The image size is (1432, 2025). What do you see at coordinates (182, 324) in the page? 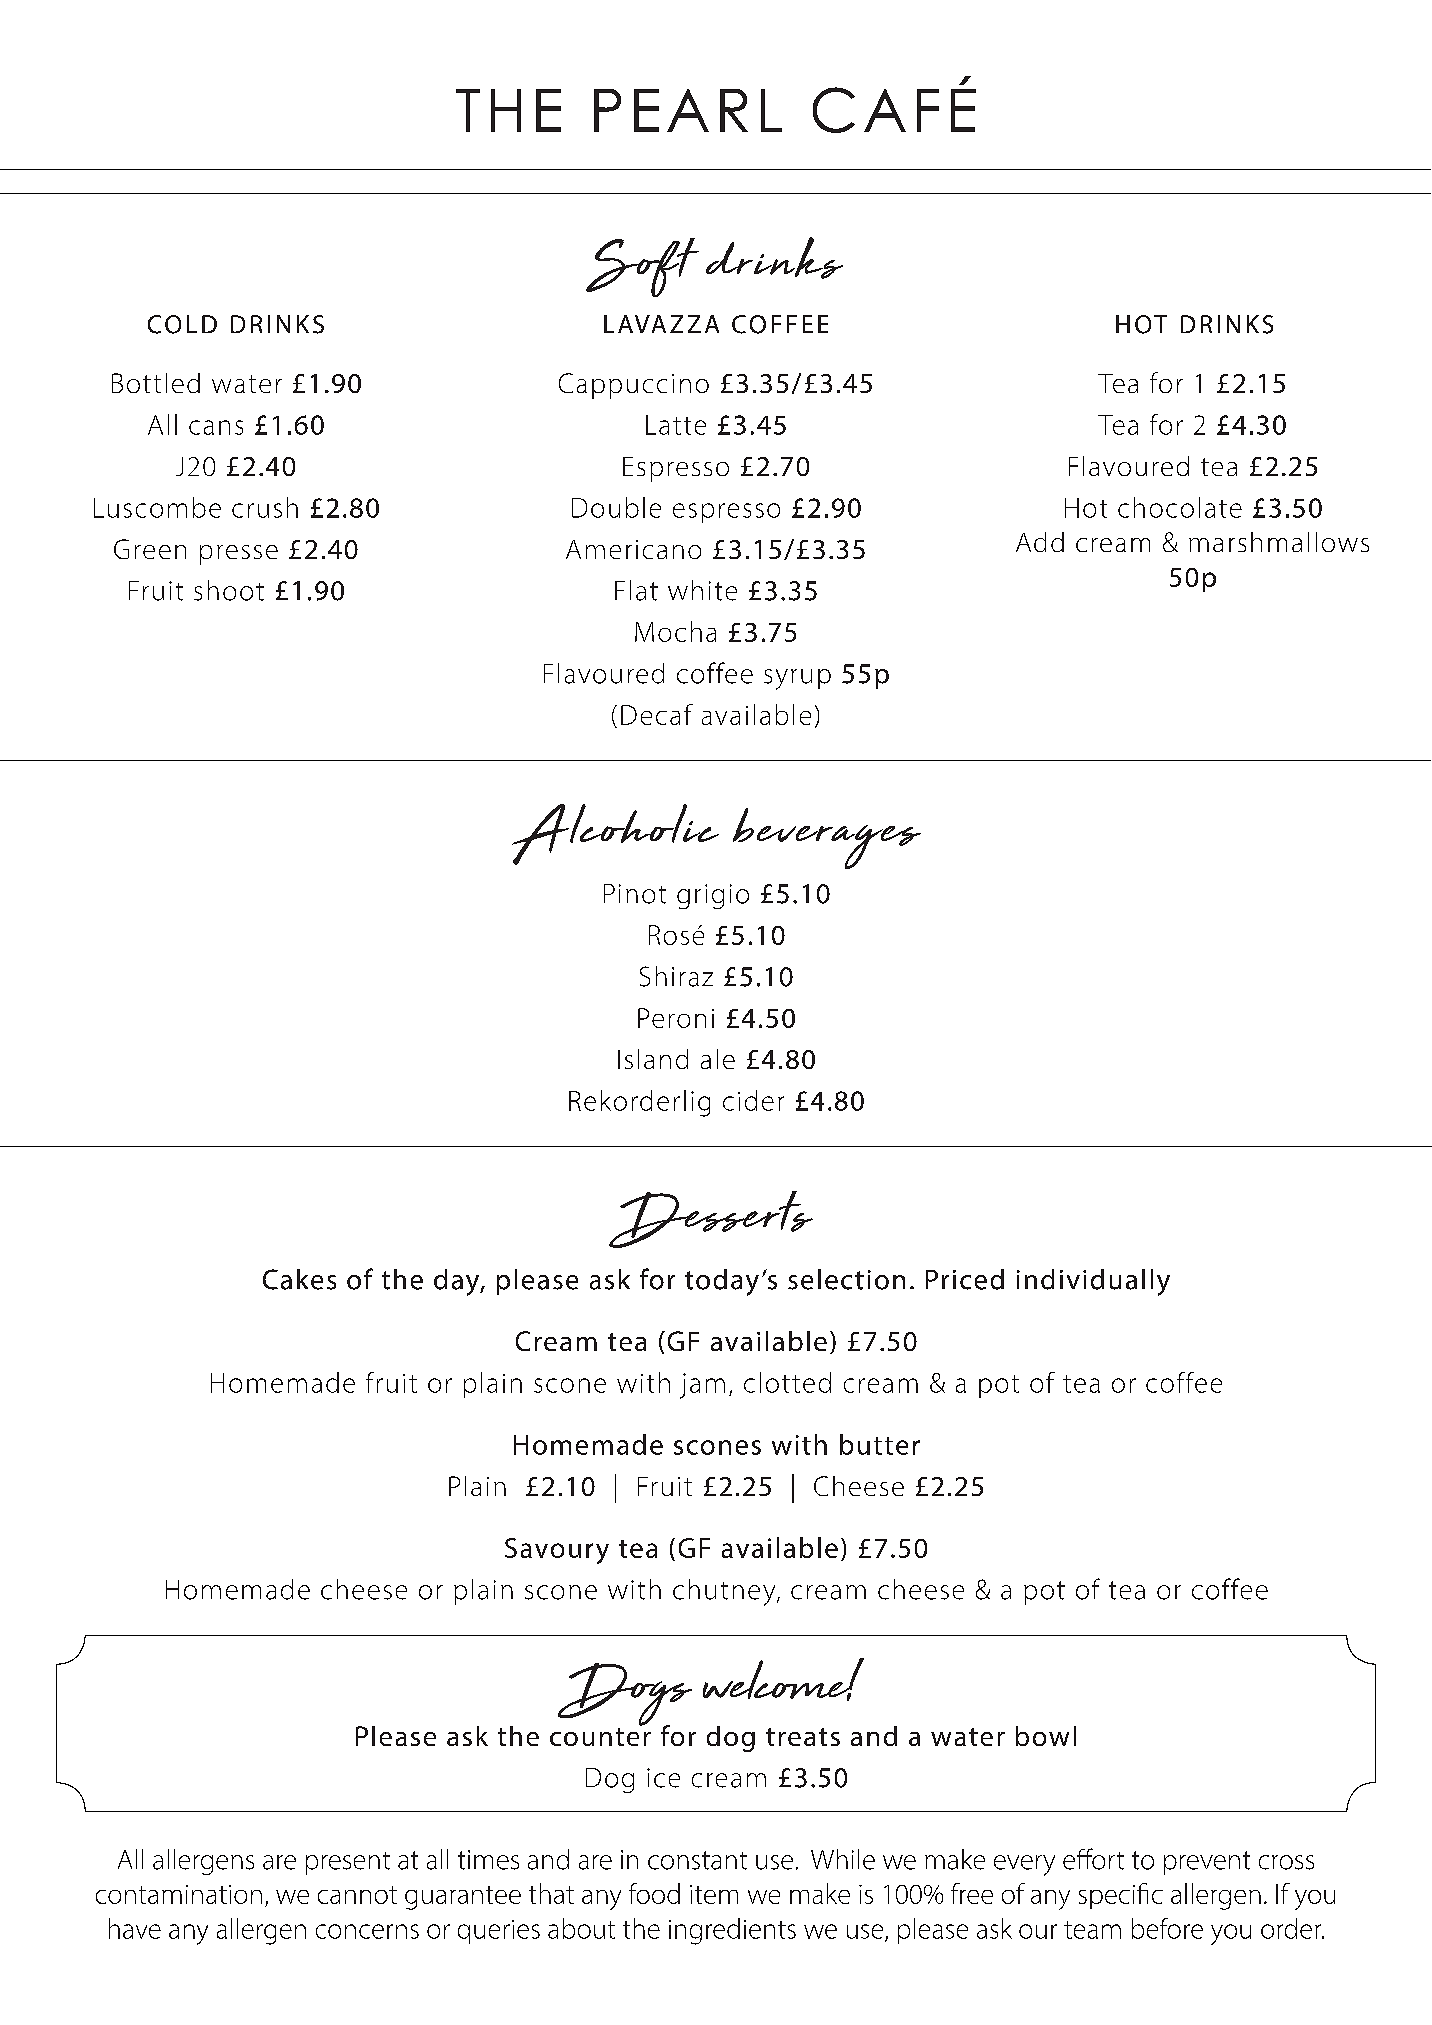
I see `COLD` at bounding box center [182, 324].
